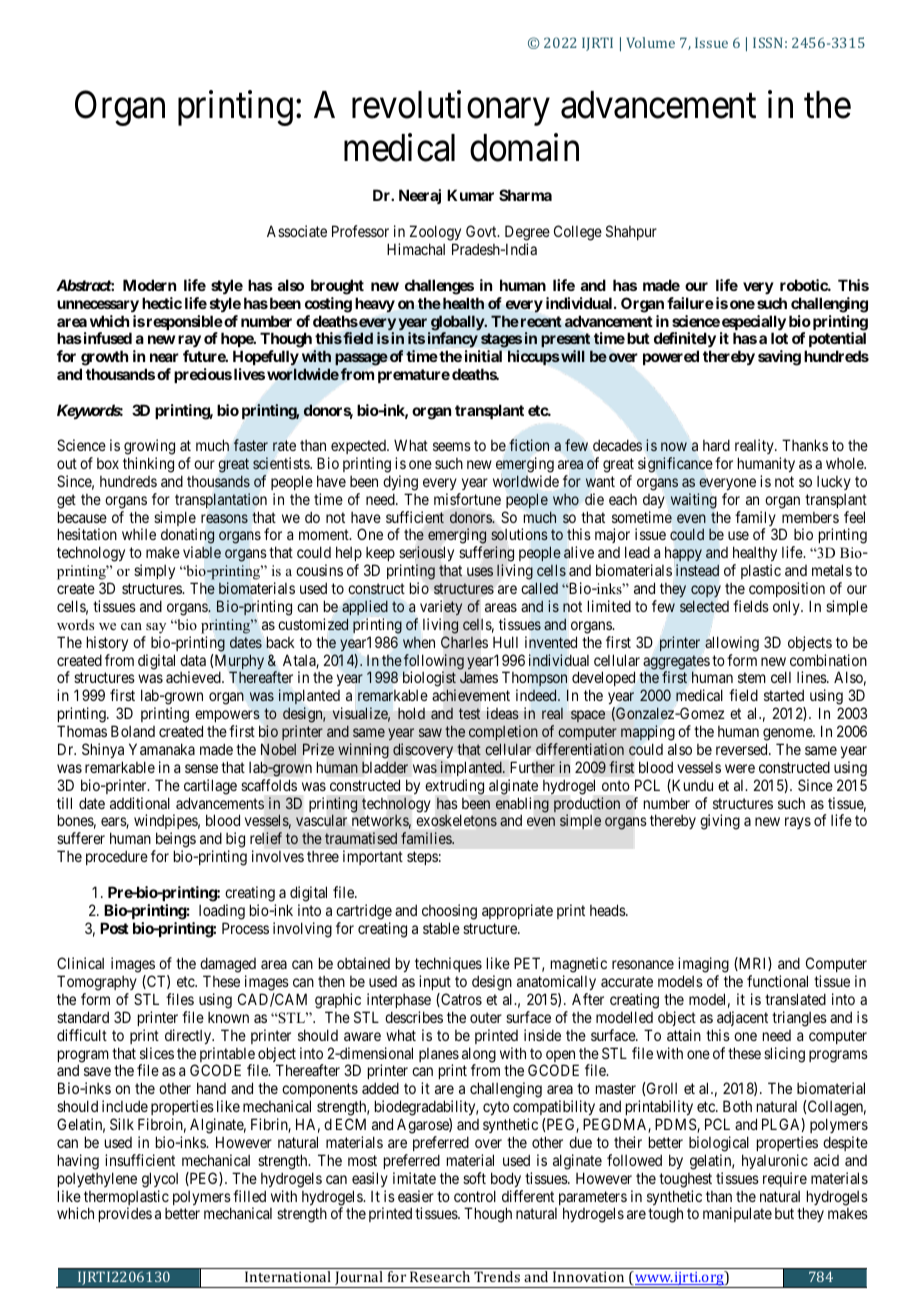  I want to click on Associate, so click(297, 231).
